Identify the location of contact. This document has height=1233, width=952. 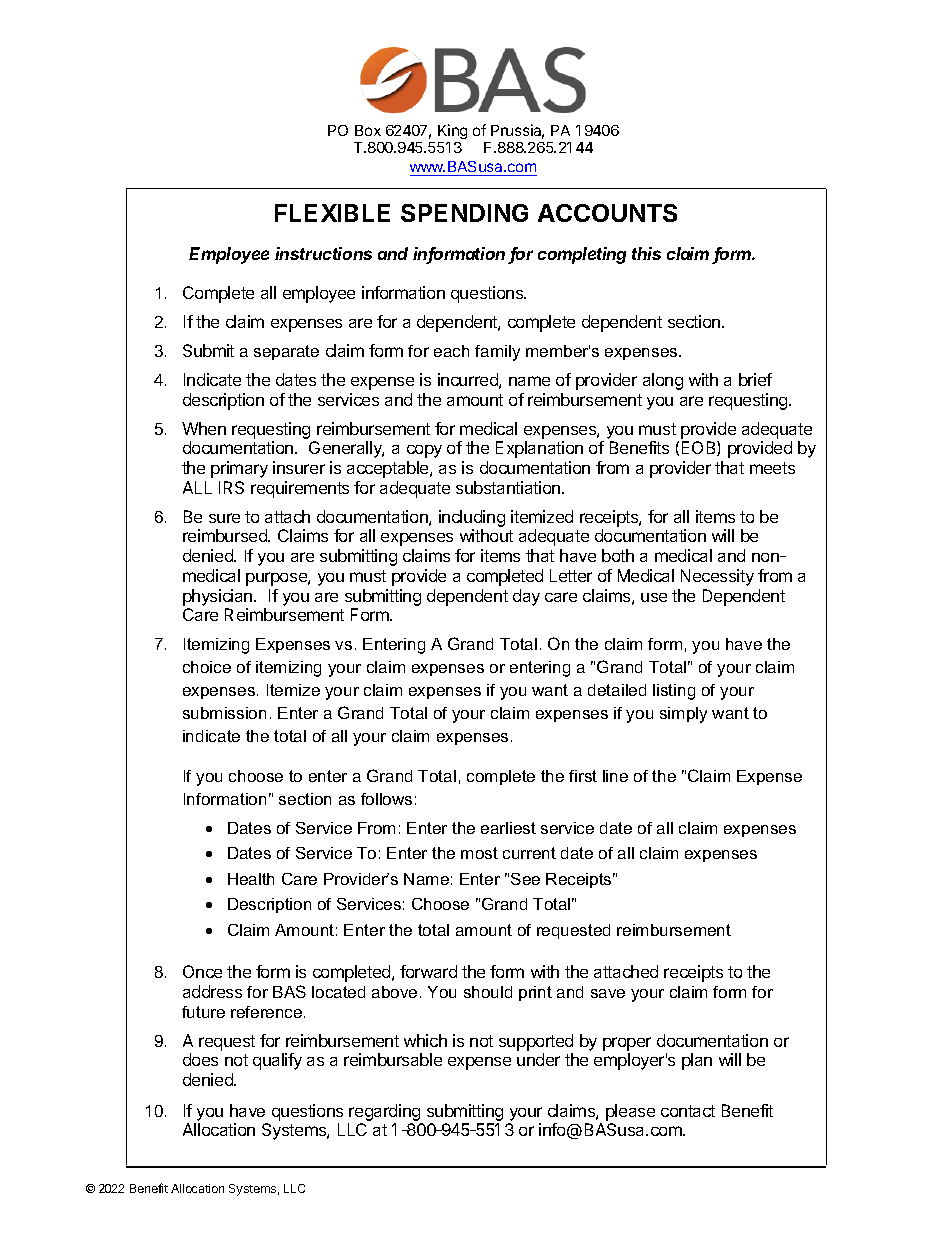
(688, 1111).
